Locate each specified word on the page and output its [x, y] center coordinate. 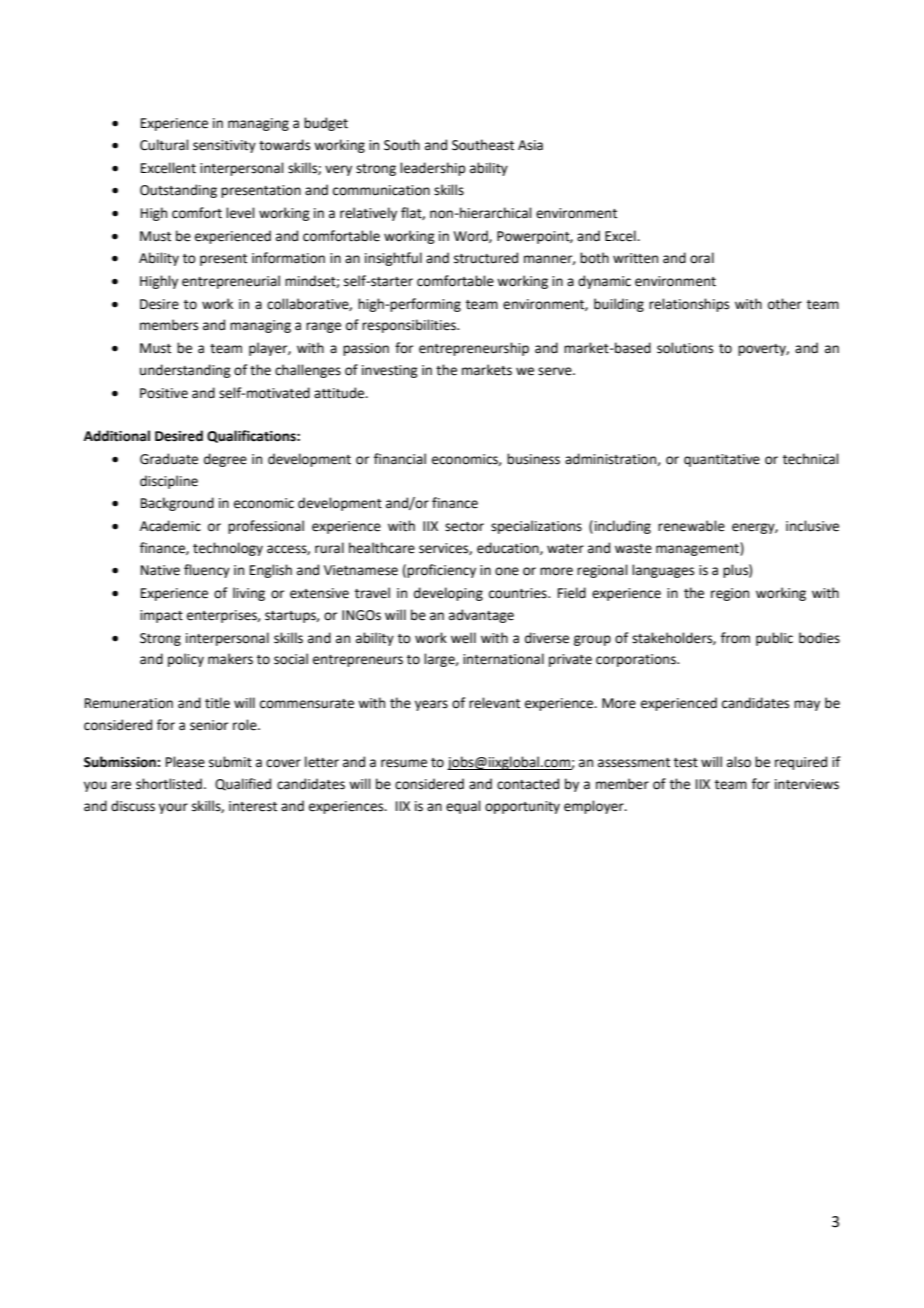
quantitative [722, 460]
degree [225, 460]
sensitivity [224, 146]
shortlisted [169, 784]
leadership [432, 169]
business [533, 459]
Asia [530, 145]
